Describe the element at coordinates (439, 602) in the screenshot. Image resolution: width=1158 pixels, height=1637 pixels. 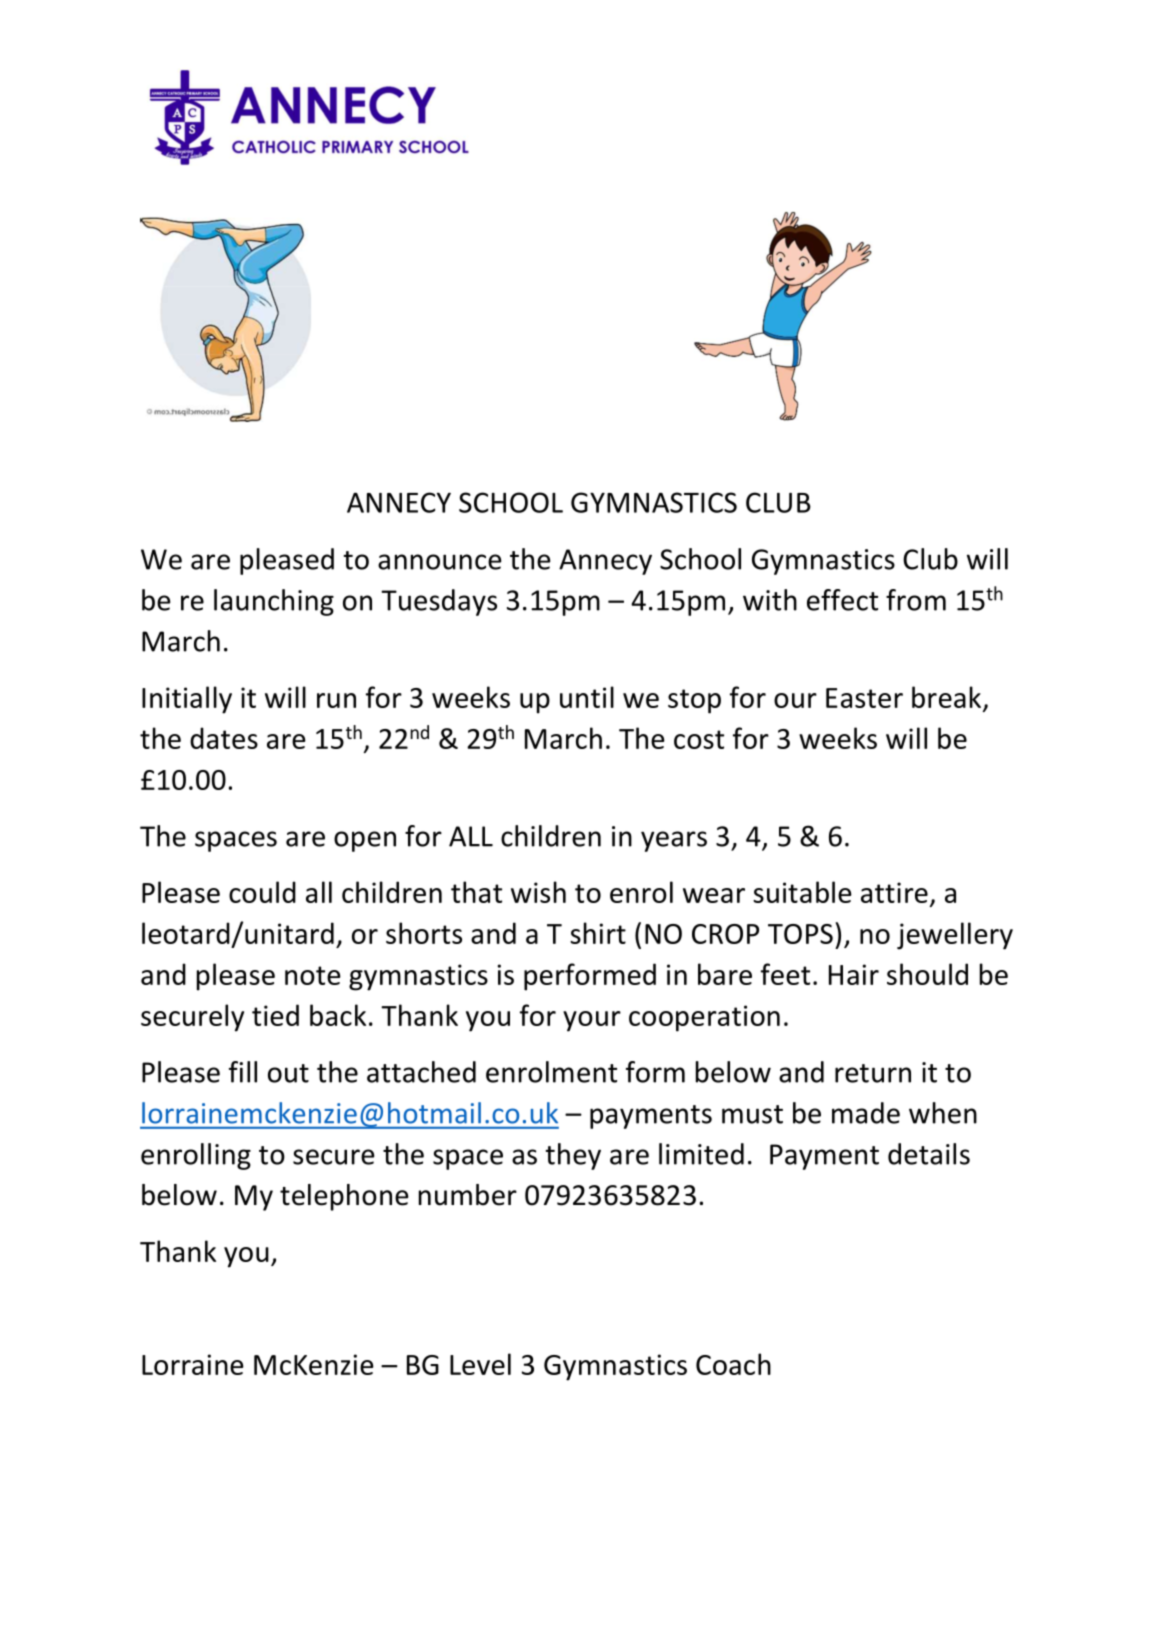
I see `Tuesdays` at that location.
